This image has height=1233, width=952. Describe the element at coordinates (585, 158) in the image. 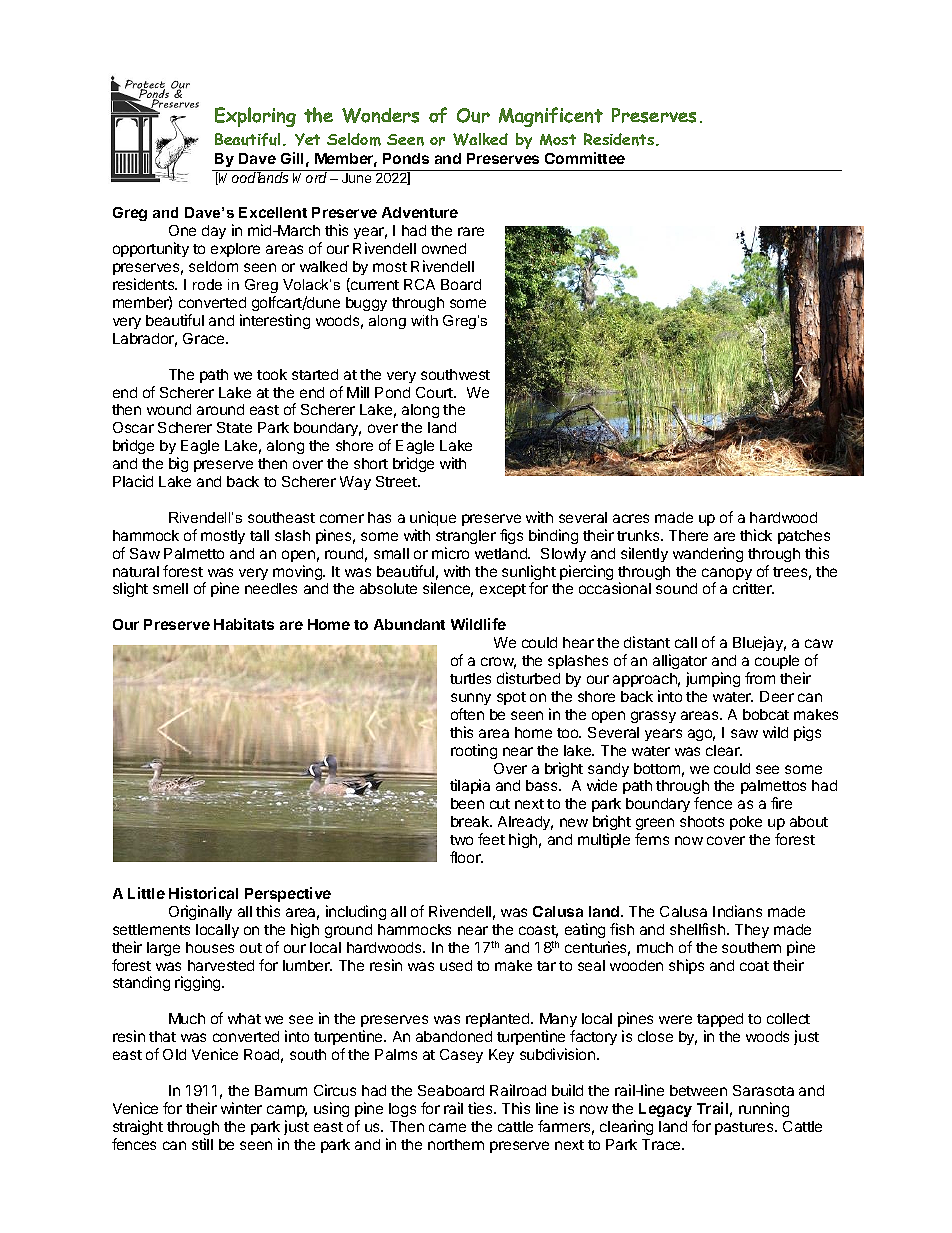

I see `Committee` at that location.
